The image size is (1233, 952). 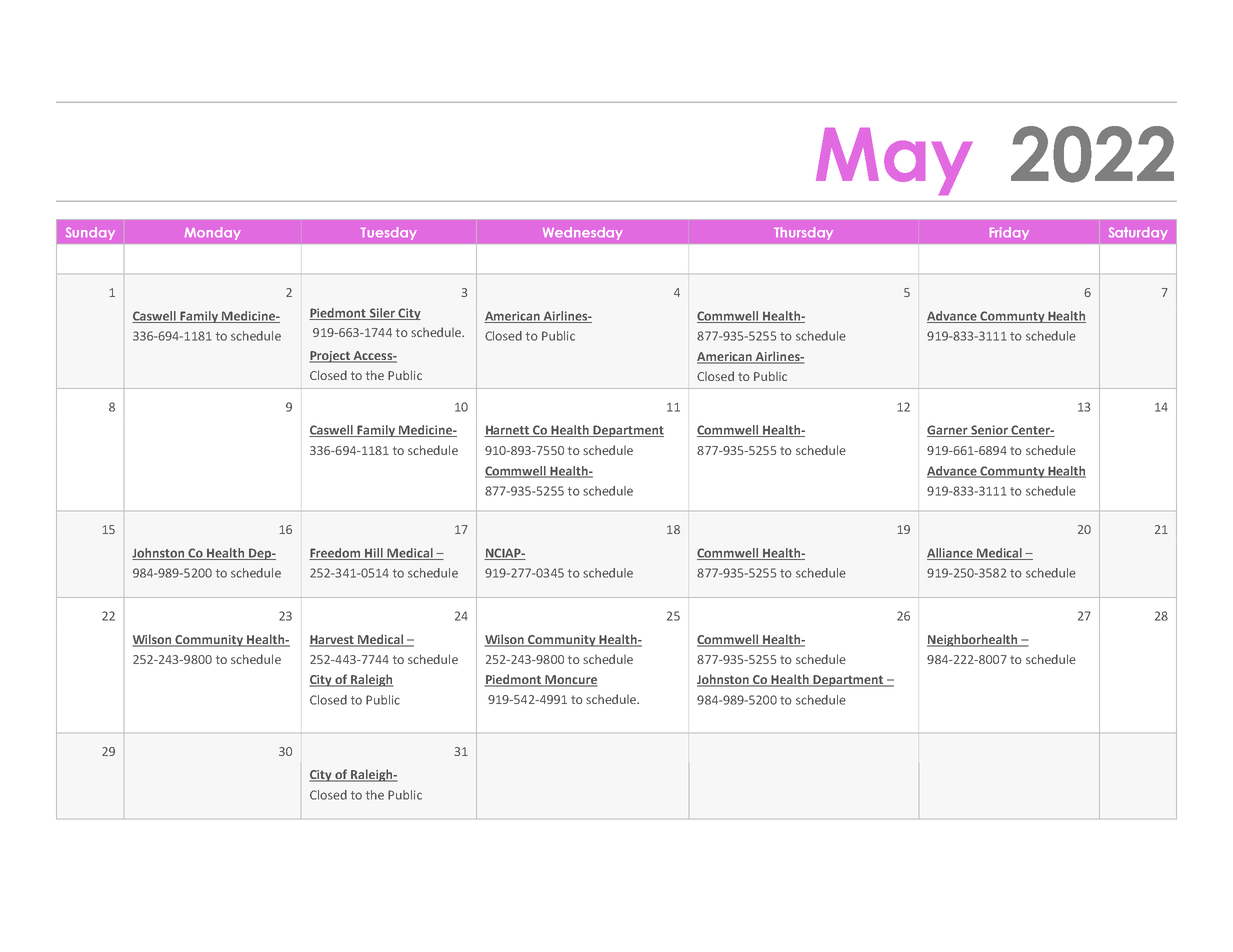 What do you see at coordinates (894, 161) in the screenshot?
I see `May` at bounding box center [894, 161].
